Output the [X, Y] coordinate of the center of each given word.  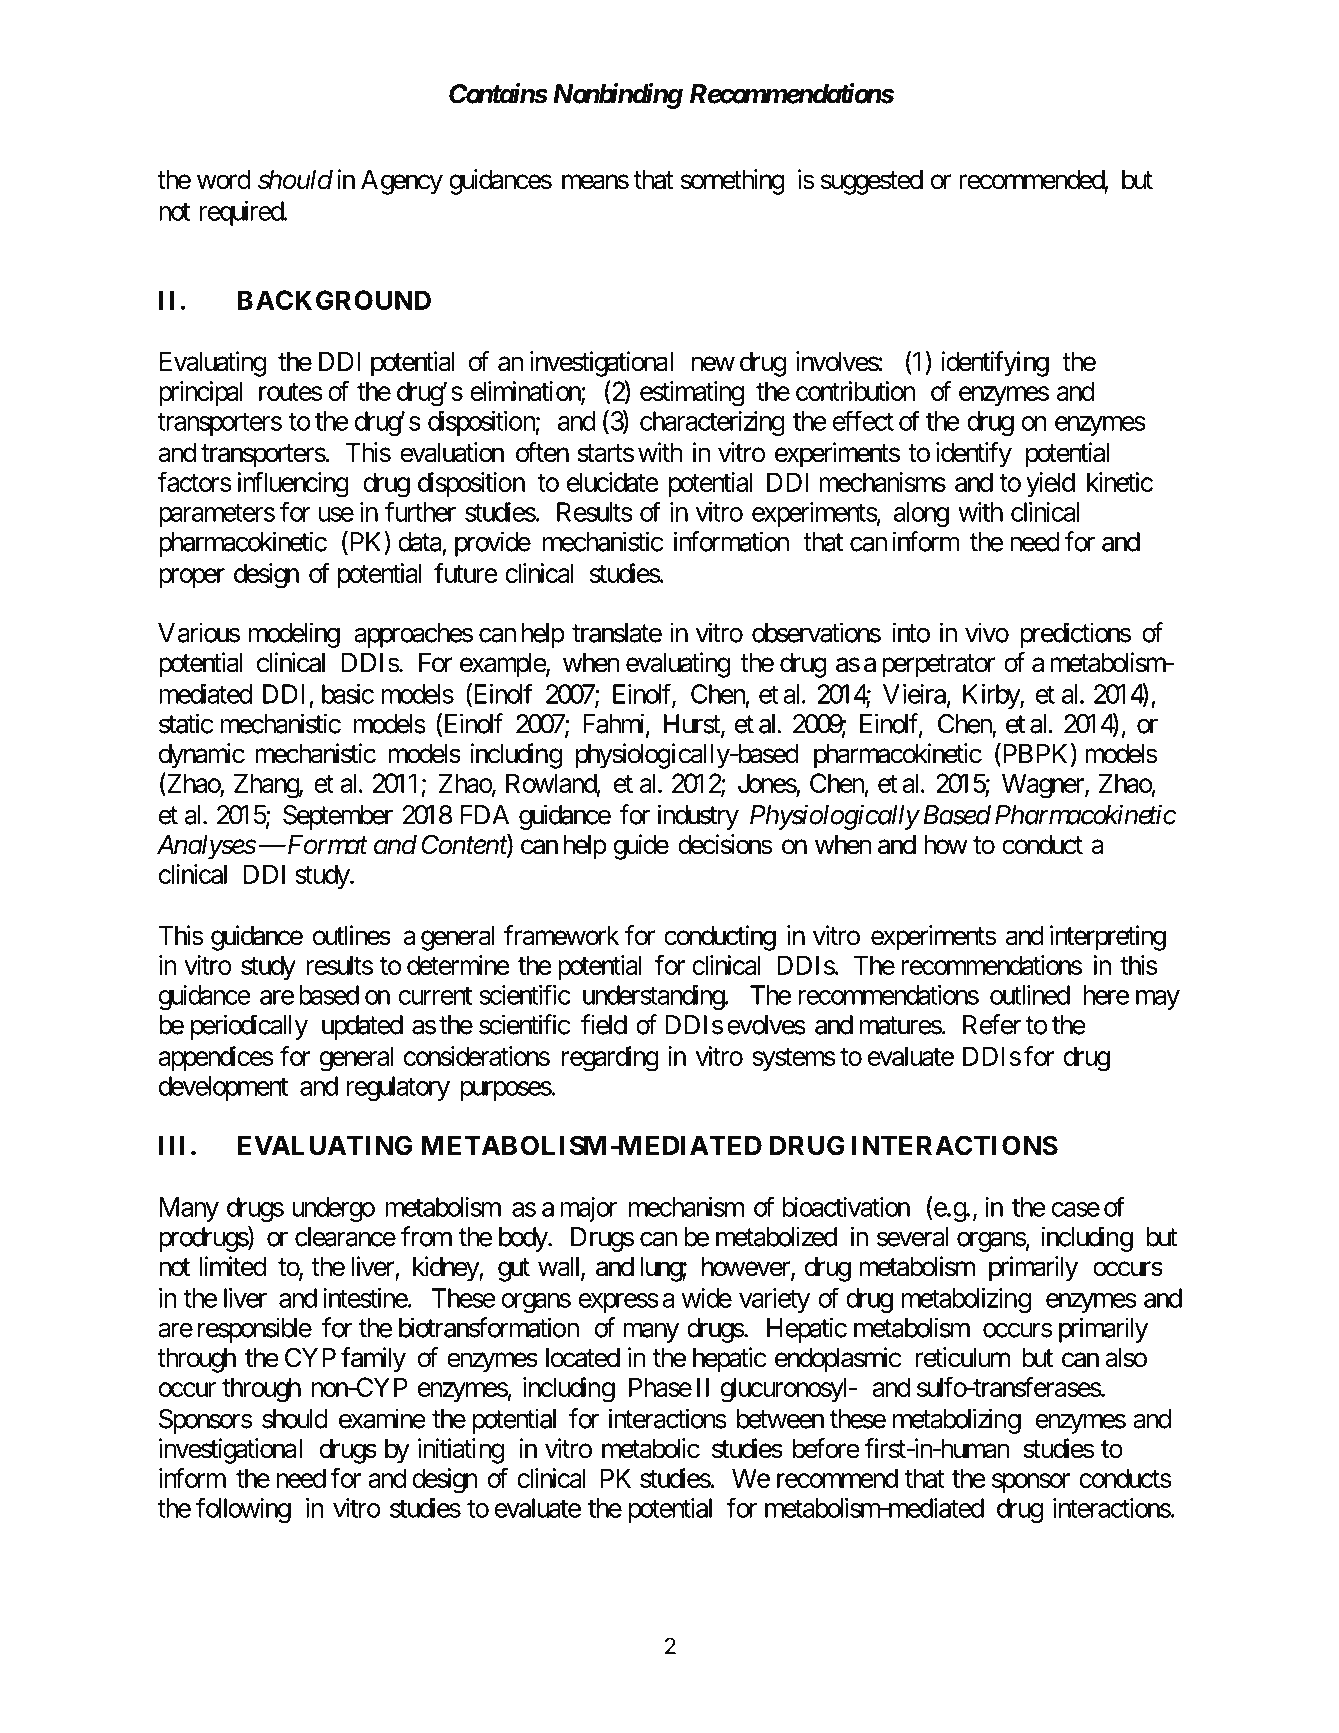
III [171, 1145]
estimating [692, 394]
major [588, 1209]
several [912, 1237]
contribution [856, 391]
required [242, 213]
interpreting [1108, 938]
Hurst [693, 725]
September [338, 817]
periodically [249, 1027]
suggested [872, 182]
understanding [654, 997]
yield [1050, 484]
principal [201, 393]
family [373, 1360]
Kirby [992, 696]
